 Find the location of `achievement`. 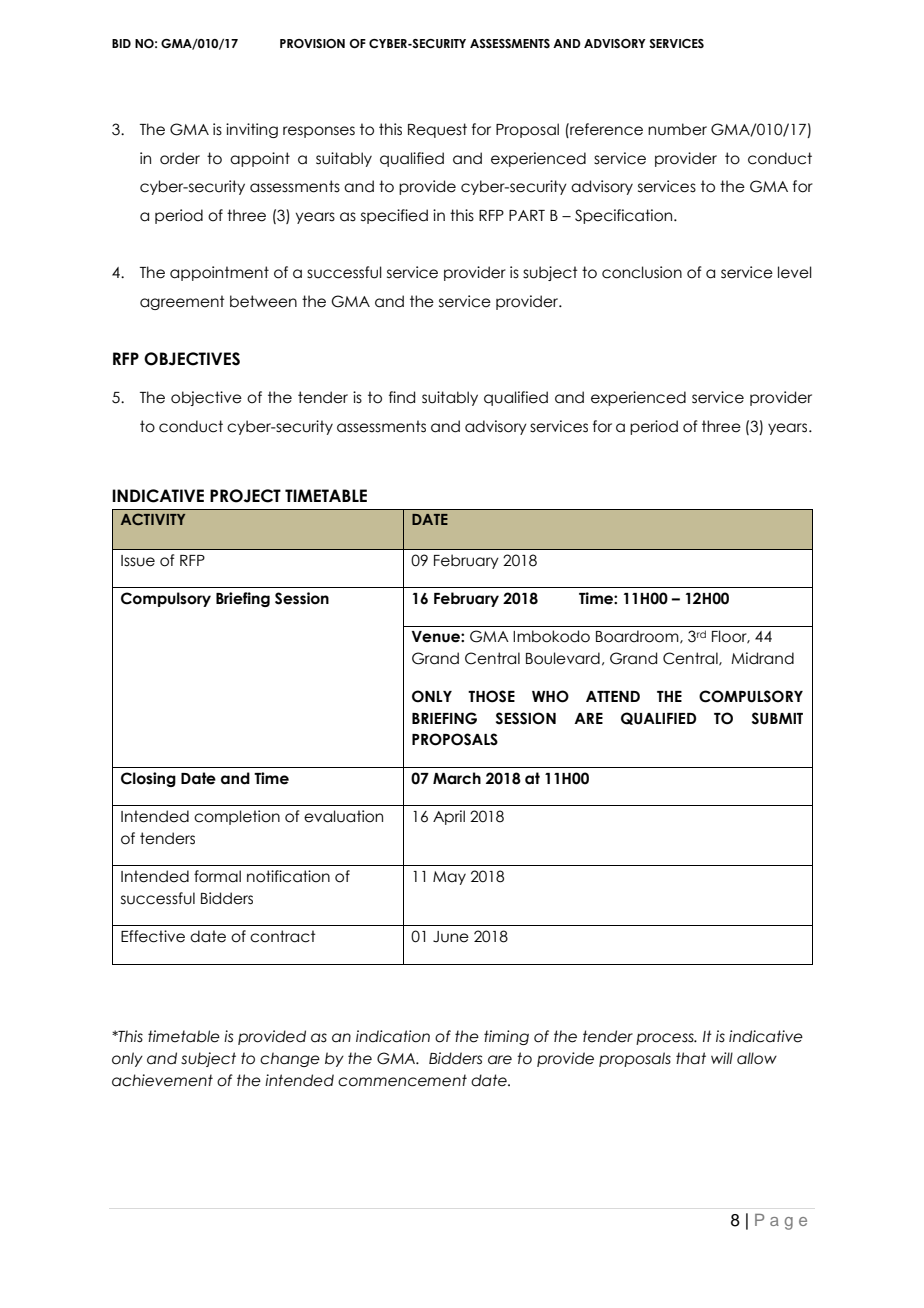

achievement is located at coordinates (162, 1080).
